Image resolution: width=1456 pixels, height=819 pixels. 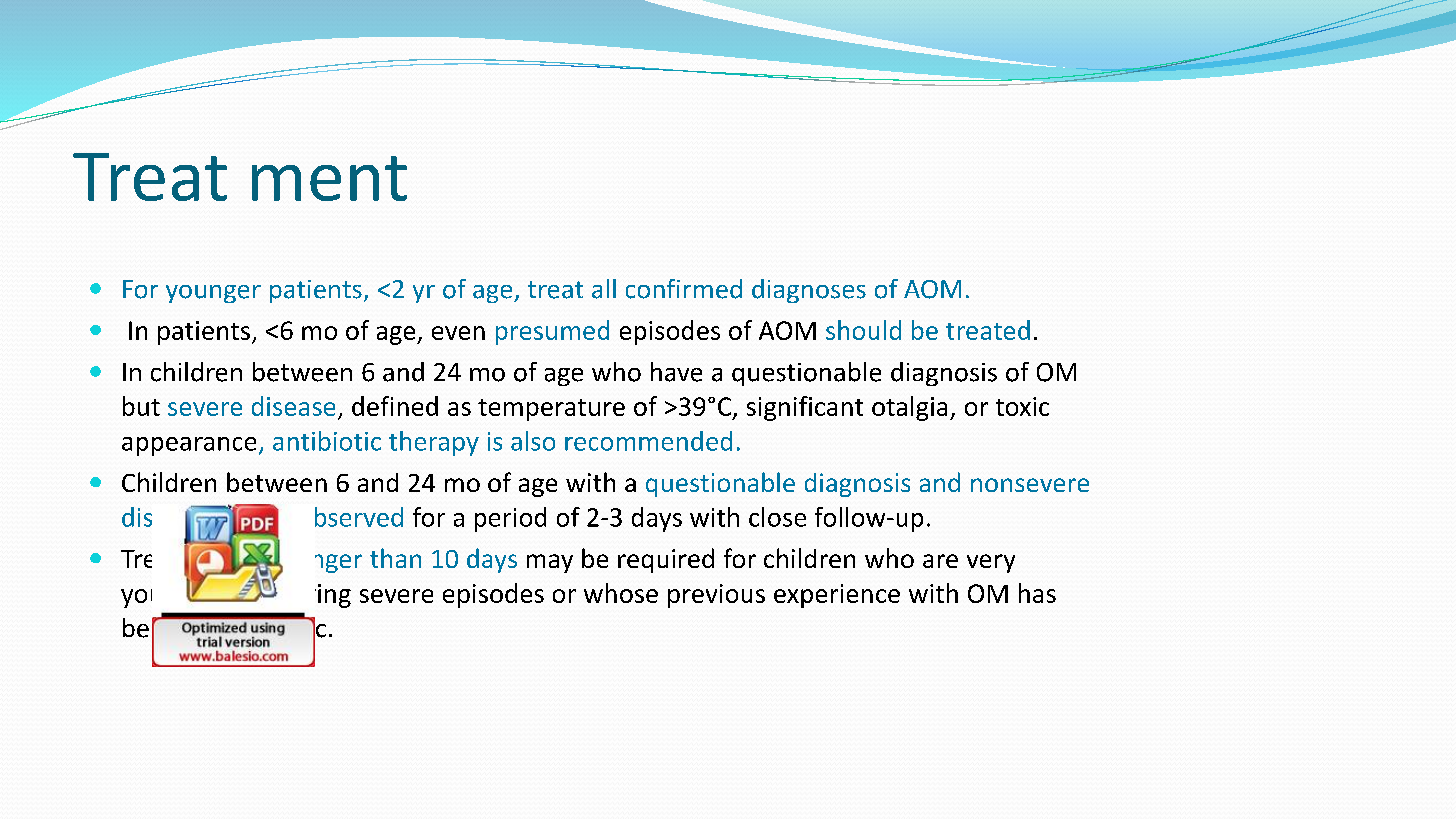 I want to click on significant, so click(x=805, y=408).
